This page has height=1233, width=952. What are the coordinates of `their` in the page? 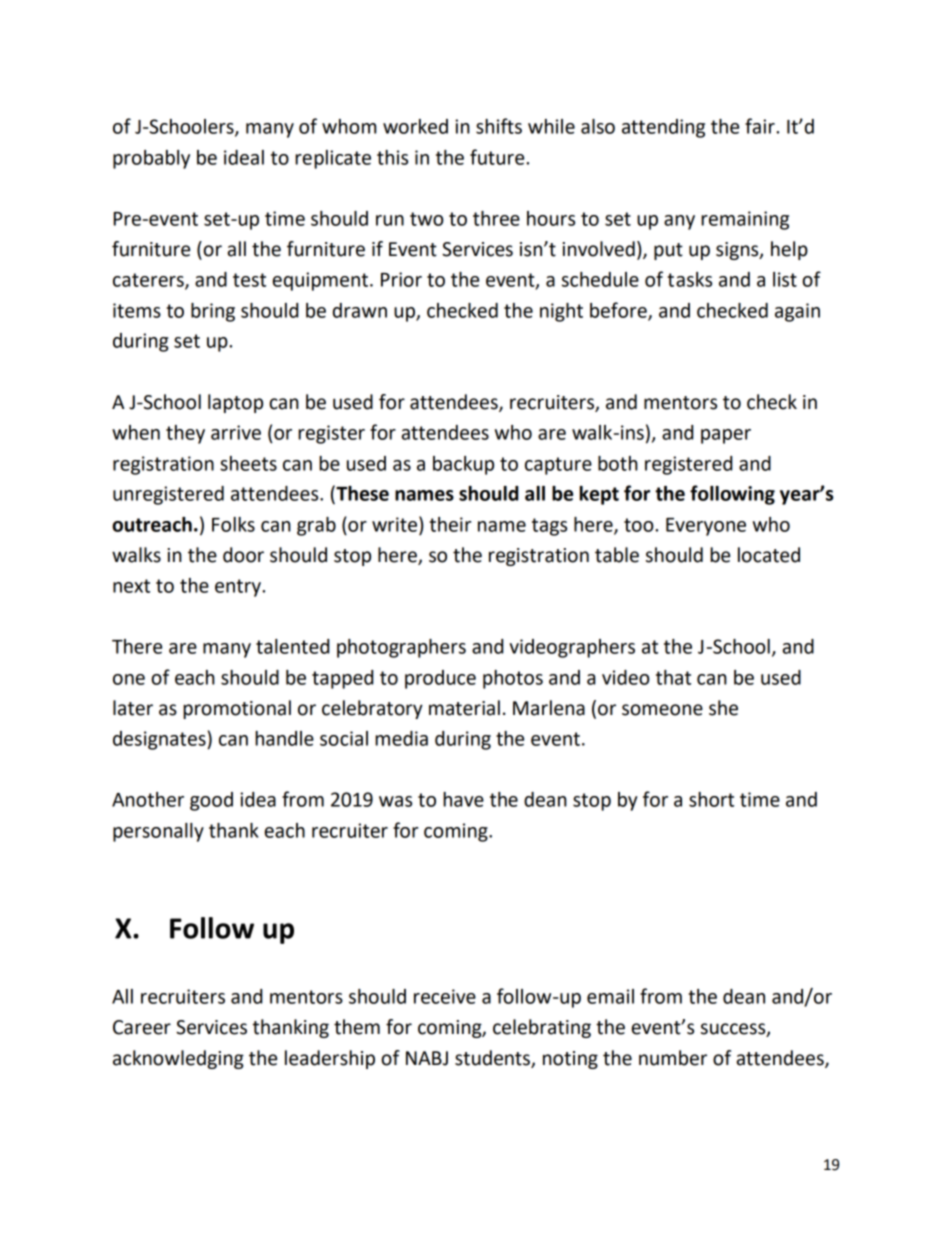 It's located at (450, 524).
